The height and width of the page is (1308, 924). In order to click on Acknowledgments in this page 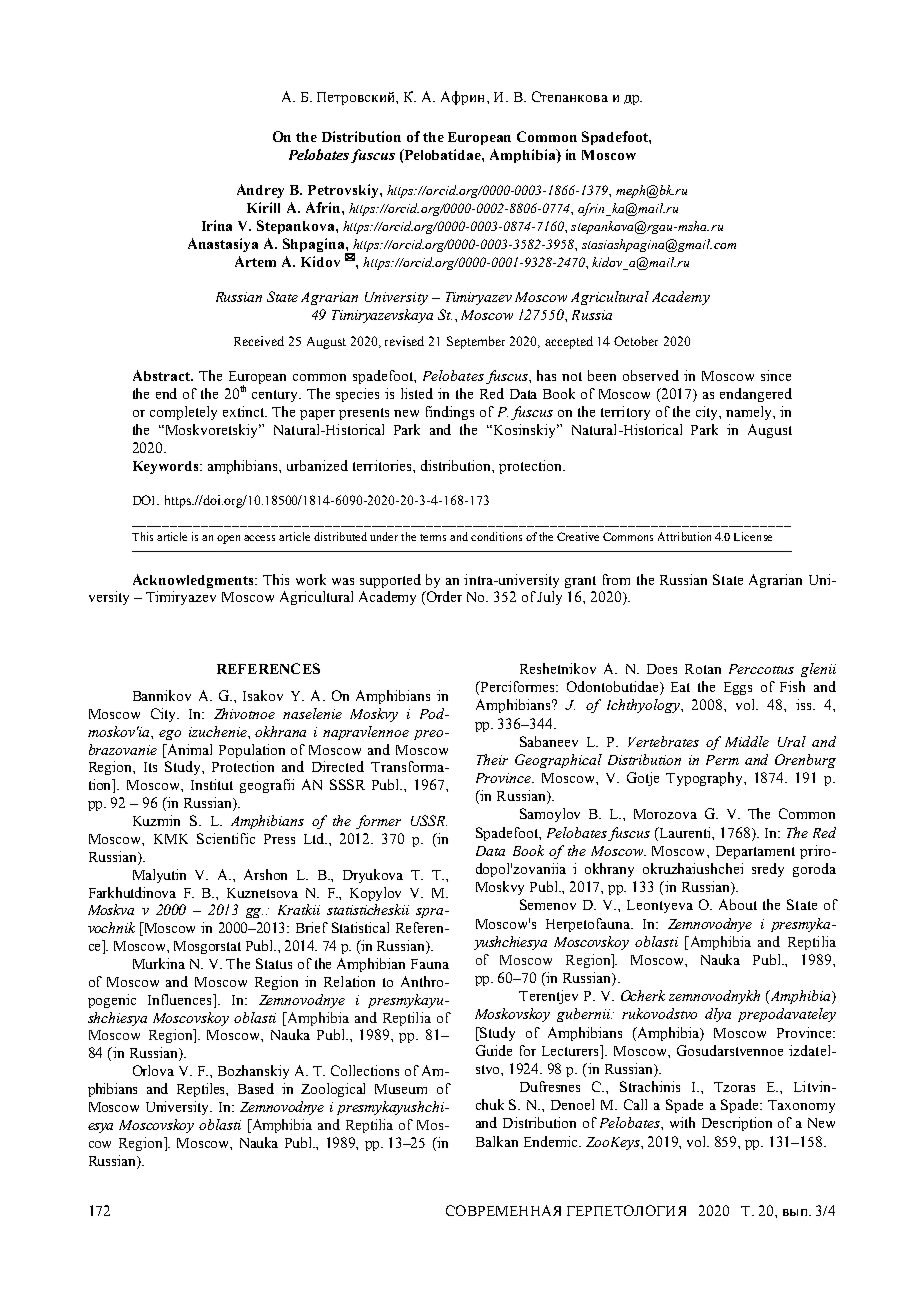, I will do `click(194, 581)`.
